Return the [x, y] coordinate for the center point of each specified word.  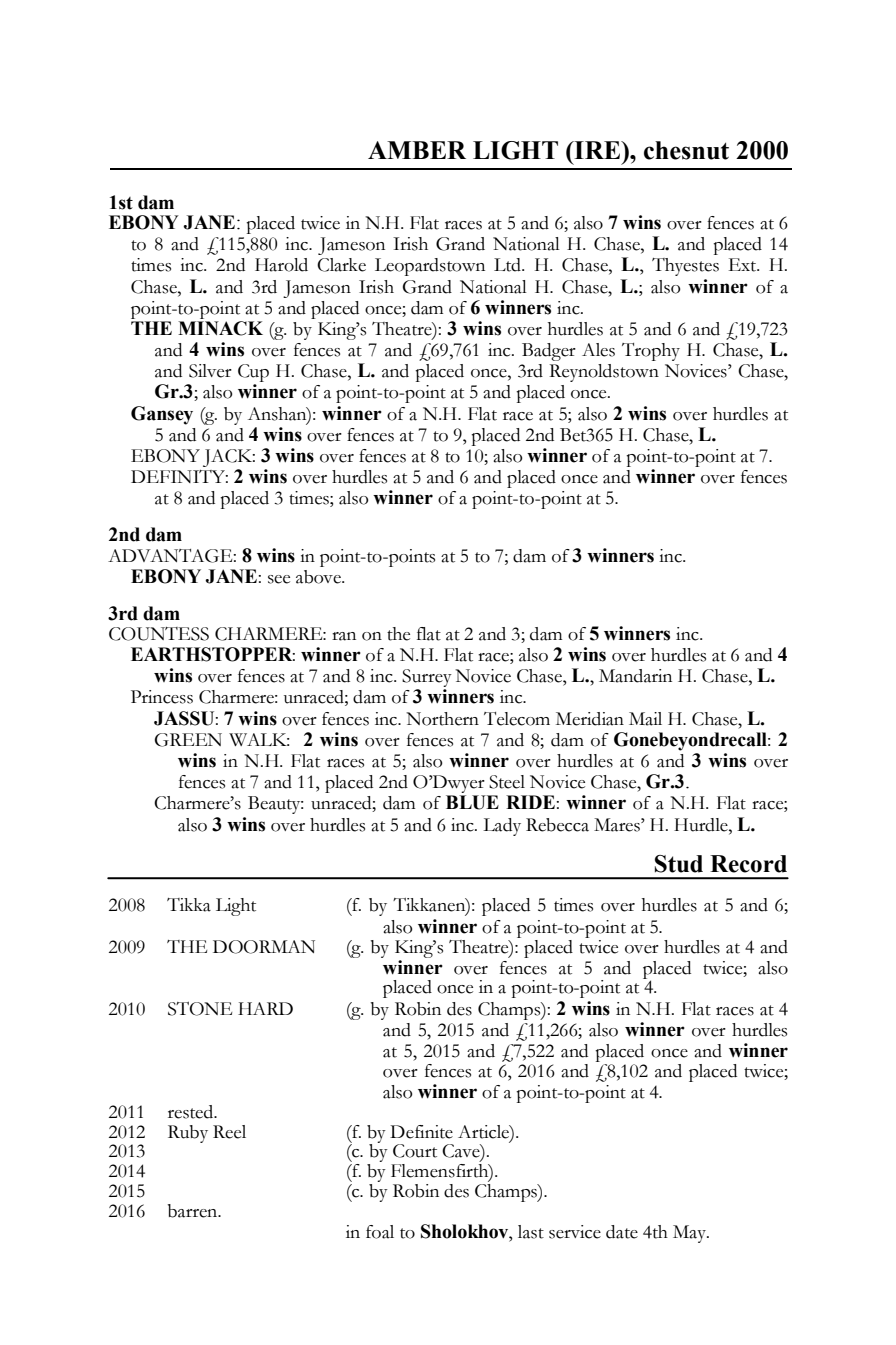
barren [194, 1211]
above [319, 577]
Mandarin [635, 676]
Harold [281, 265]
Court [415, 1151]
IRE [597, 150]
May [691, 1234]
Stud [679, 864]
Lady [502, 827]
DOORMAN [264, 947]
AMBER [417, 150]
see [279, 579]
